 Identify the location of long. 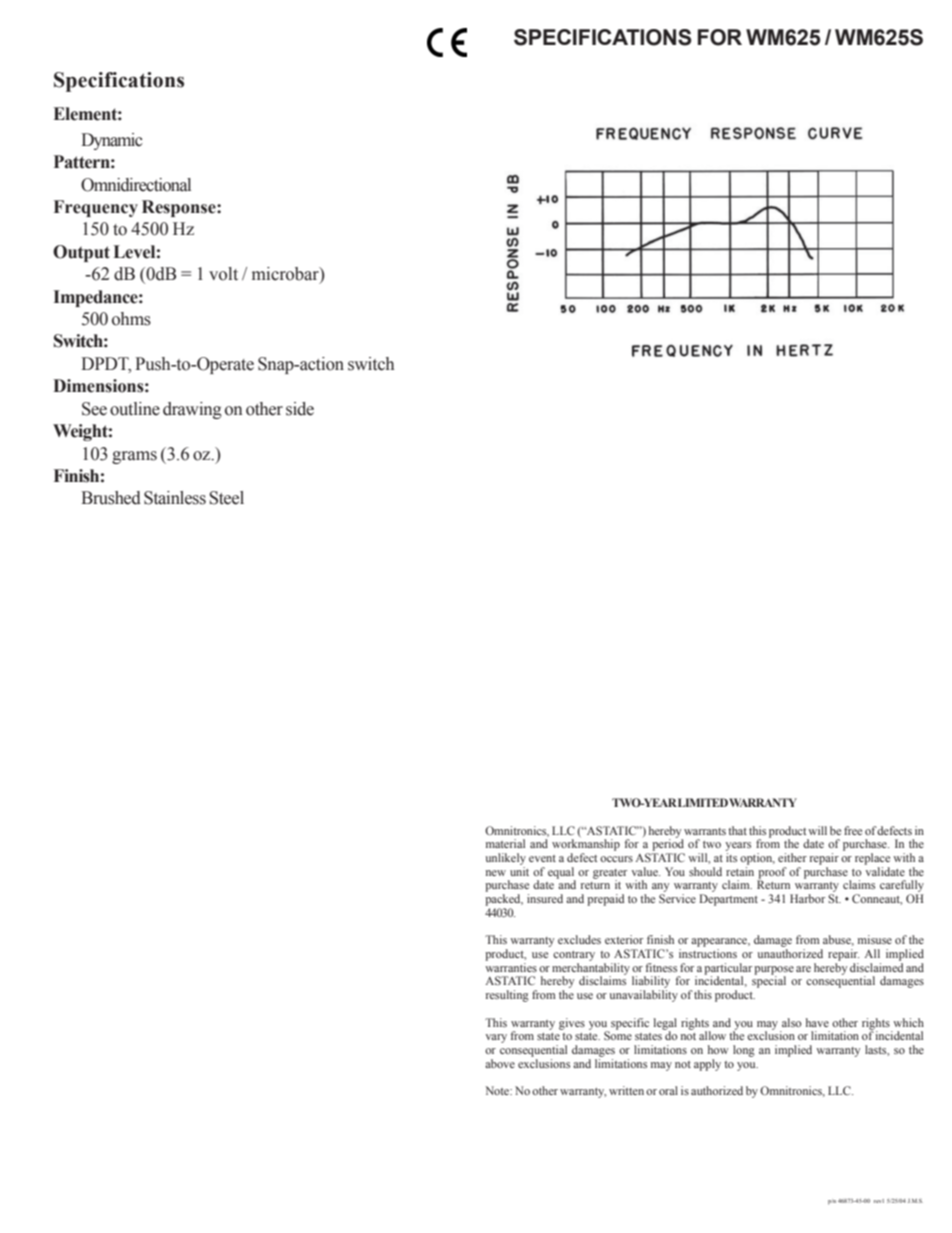
(744, 1051).
